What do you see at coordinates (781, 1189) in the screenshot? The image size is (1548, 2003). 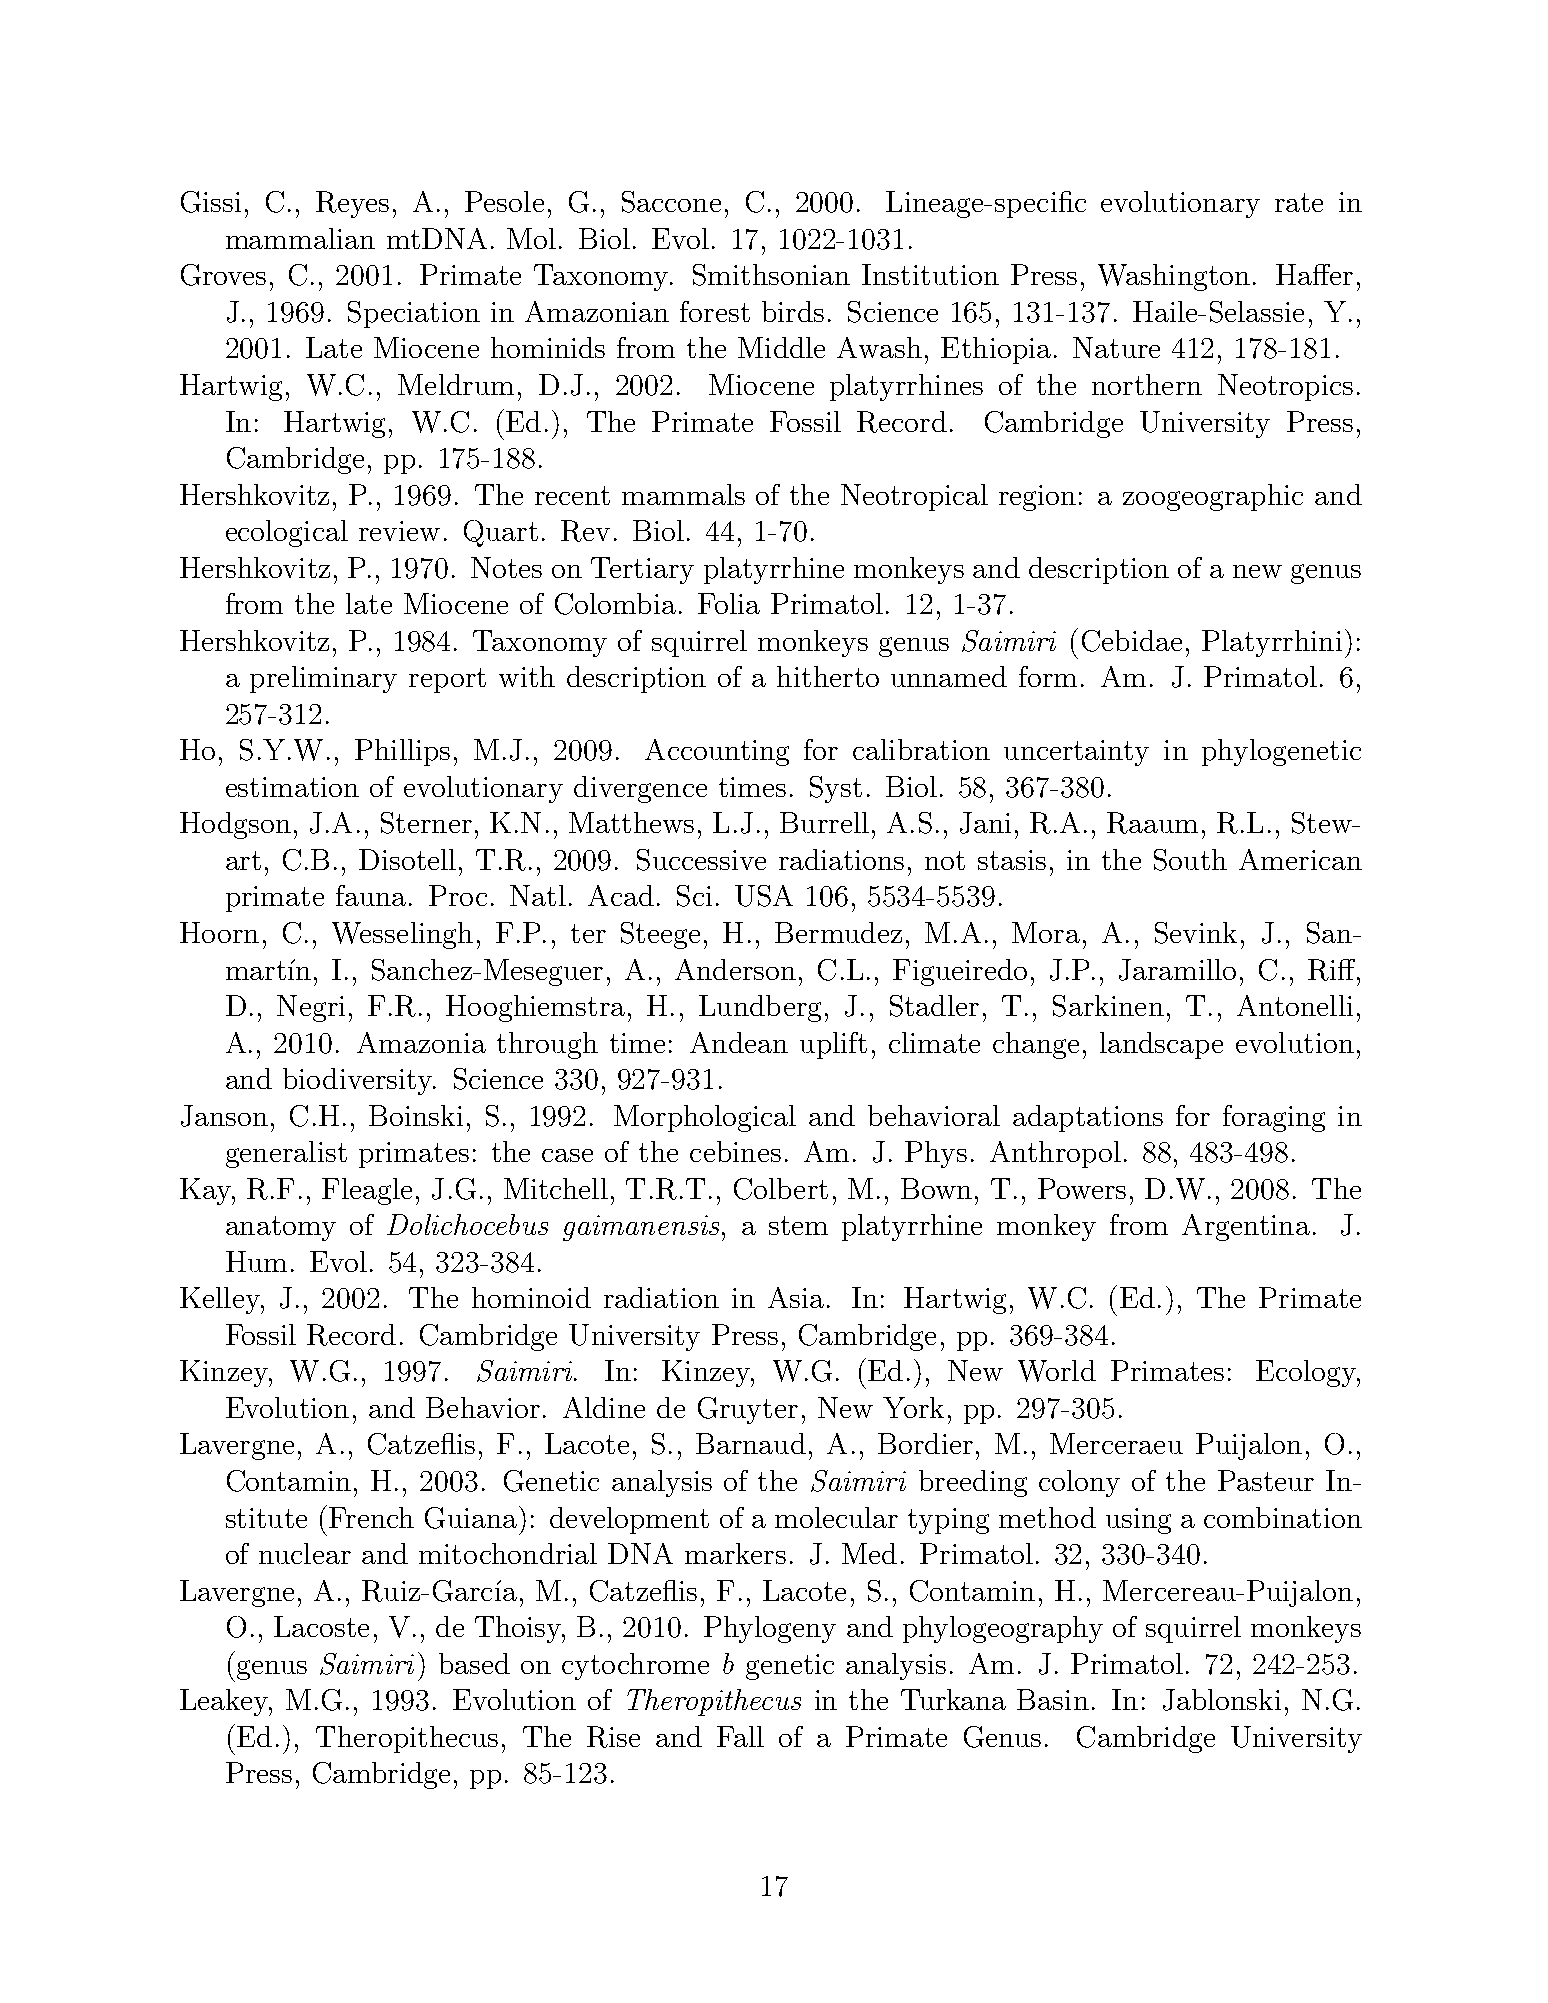 I see `Colbert` at bounding box center [781, 1189].
